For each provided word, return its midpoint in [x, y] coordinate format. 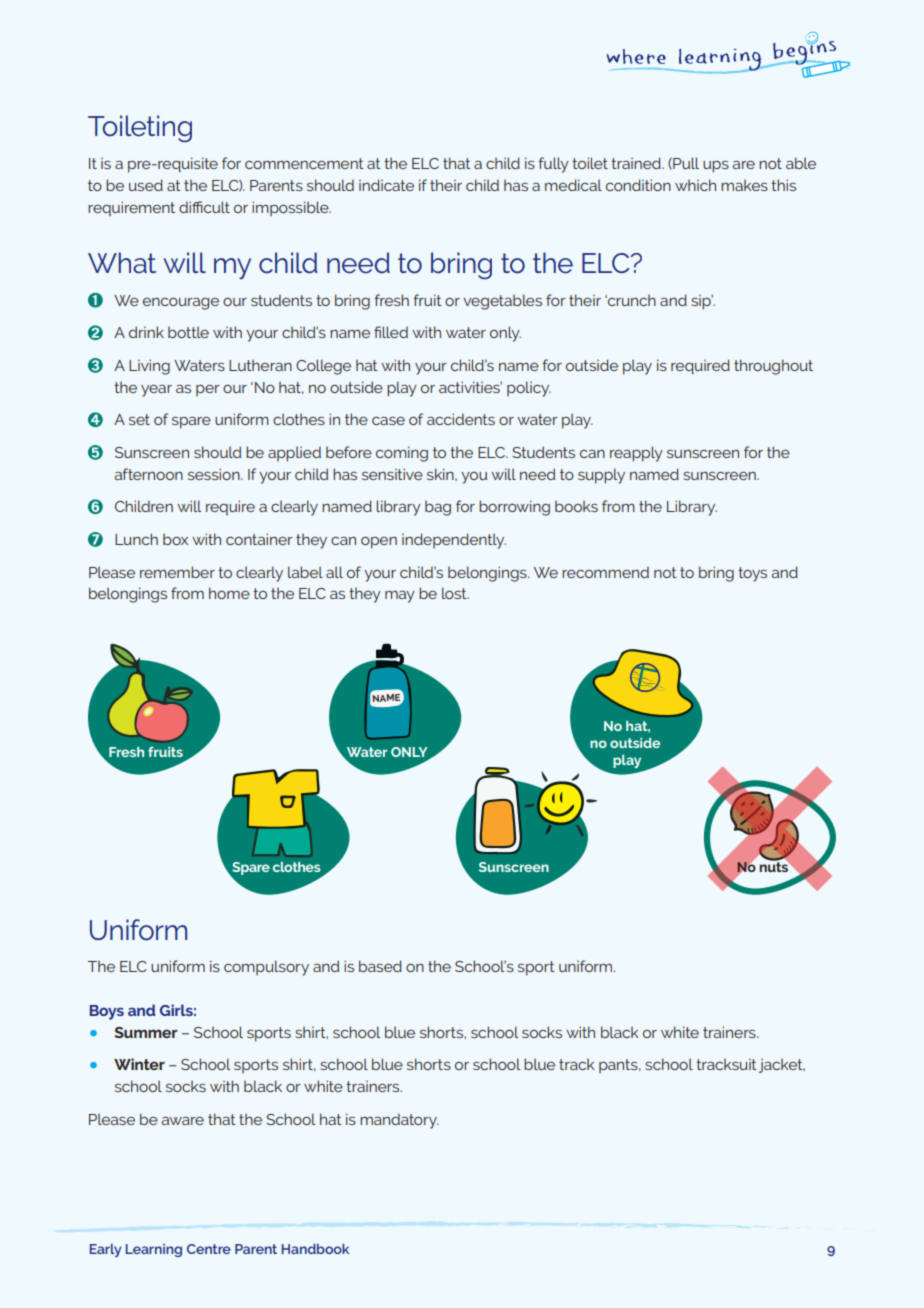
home [229, 593]
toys [752, 574]
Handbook [315, 1249]
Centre [209, 1249]
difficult [204, 207]
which [695, 185]
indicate [386, 185]
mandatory [399, 1121]
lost [455, 593]
